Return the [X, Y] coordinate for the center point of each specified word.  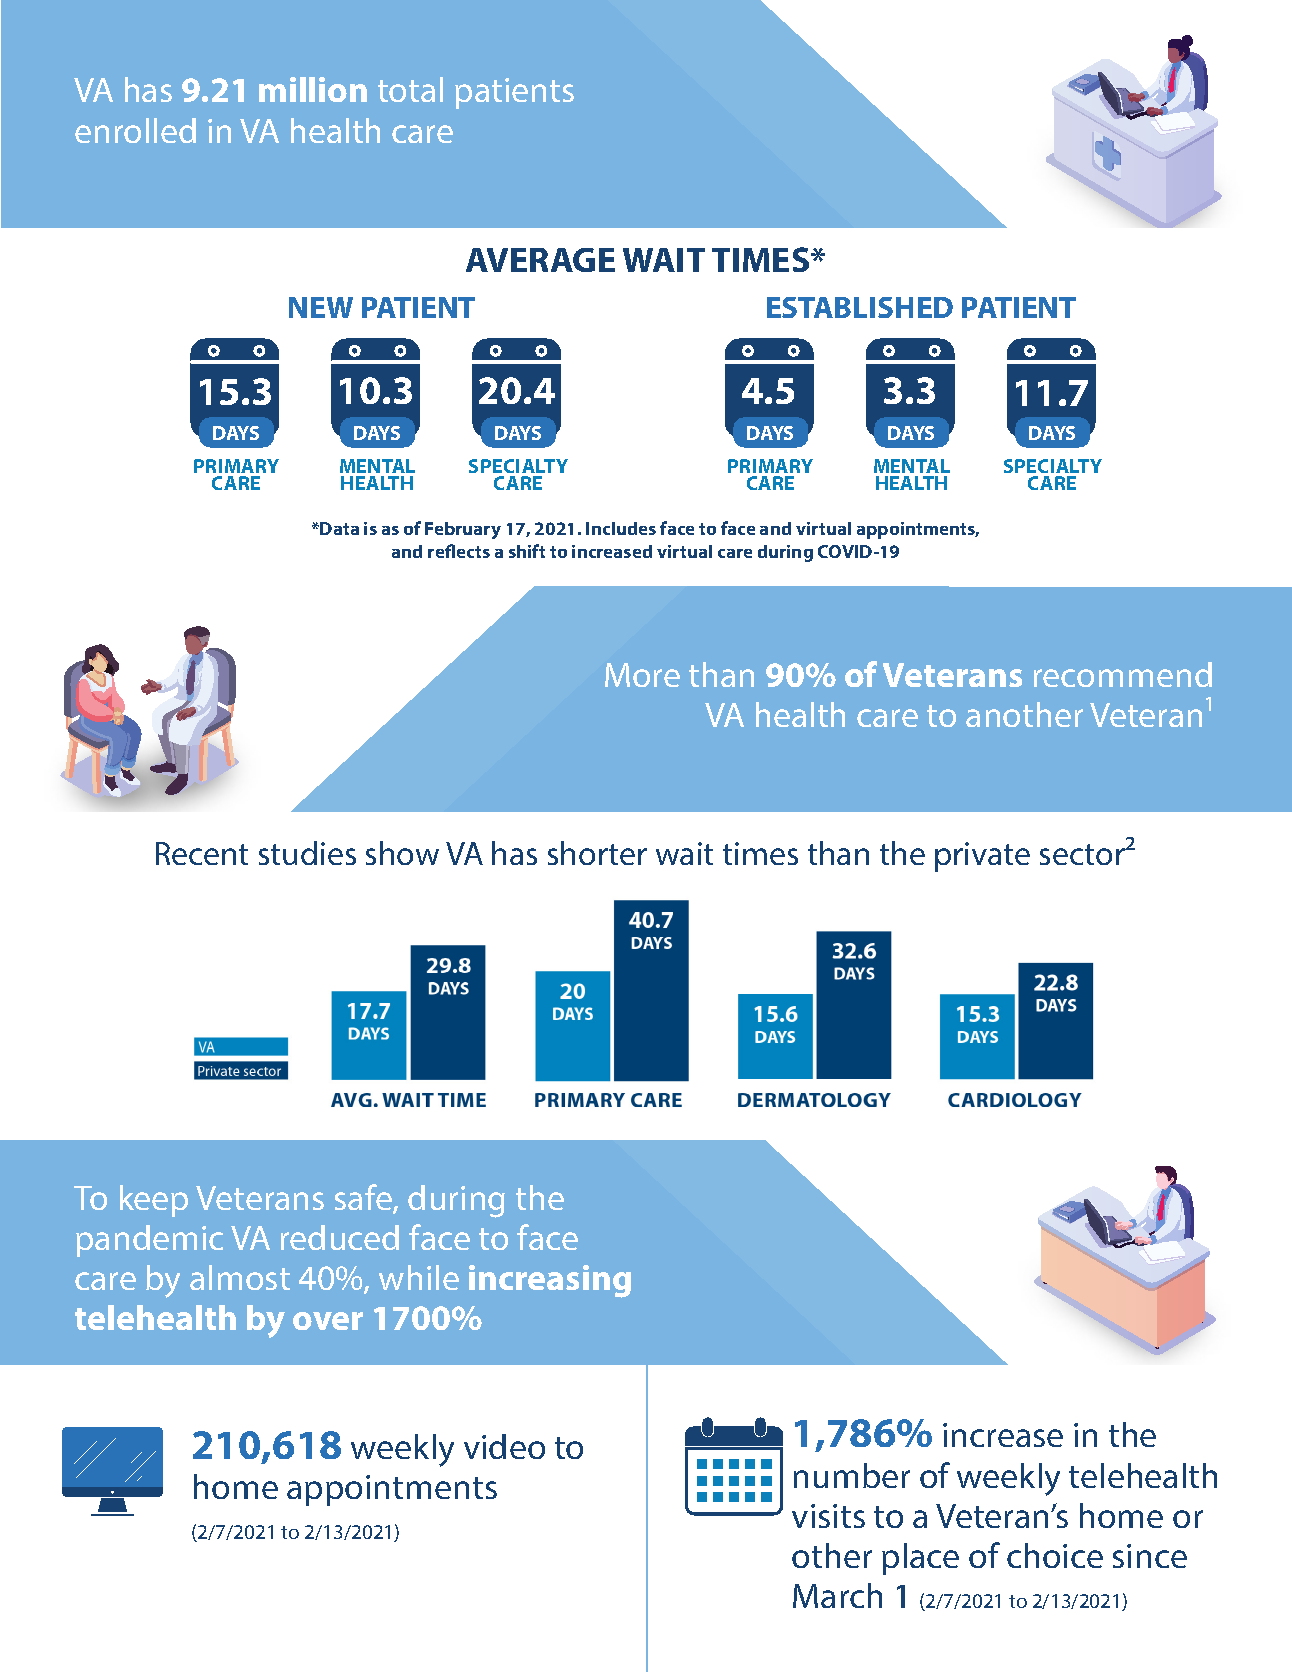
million [313, 89]
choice [1055, 1555]
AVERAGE [540, 260]
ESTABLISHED [860, 307]
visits [828, 1516]
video [504, 1446]
